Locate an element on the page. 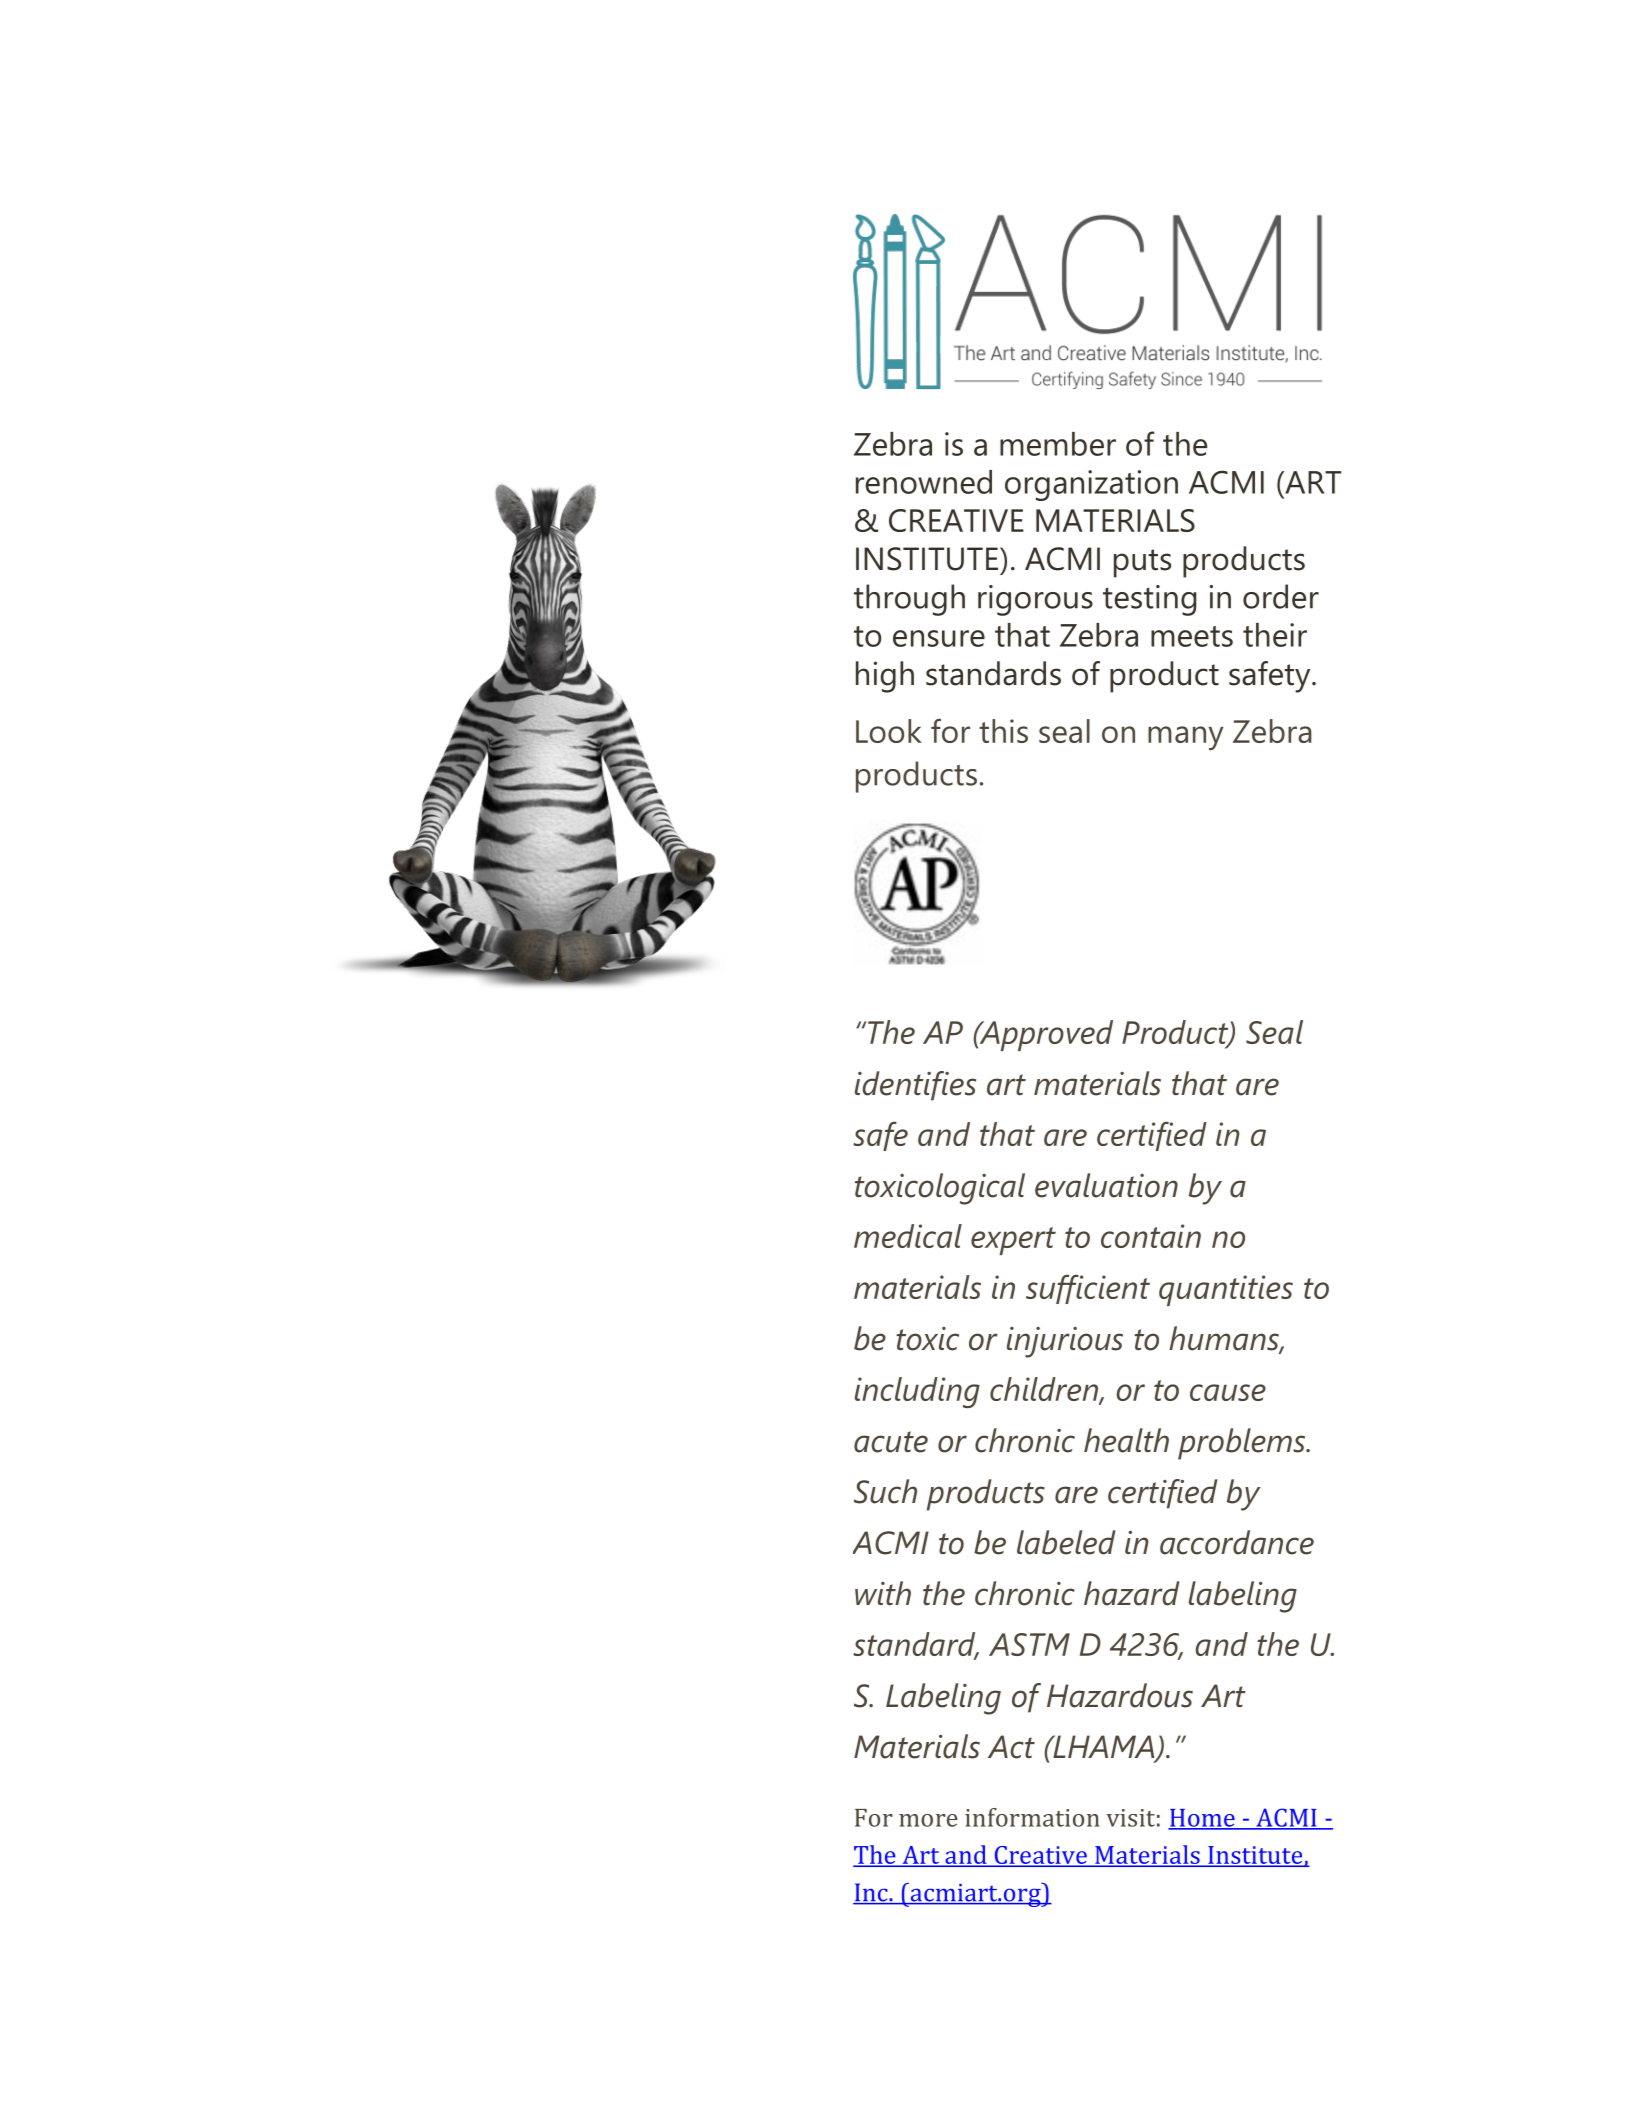 The image size is (1630, 2109). evaluation is located at coordinates (1106, 1185).
